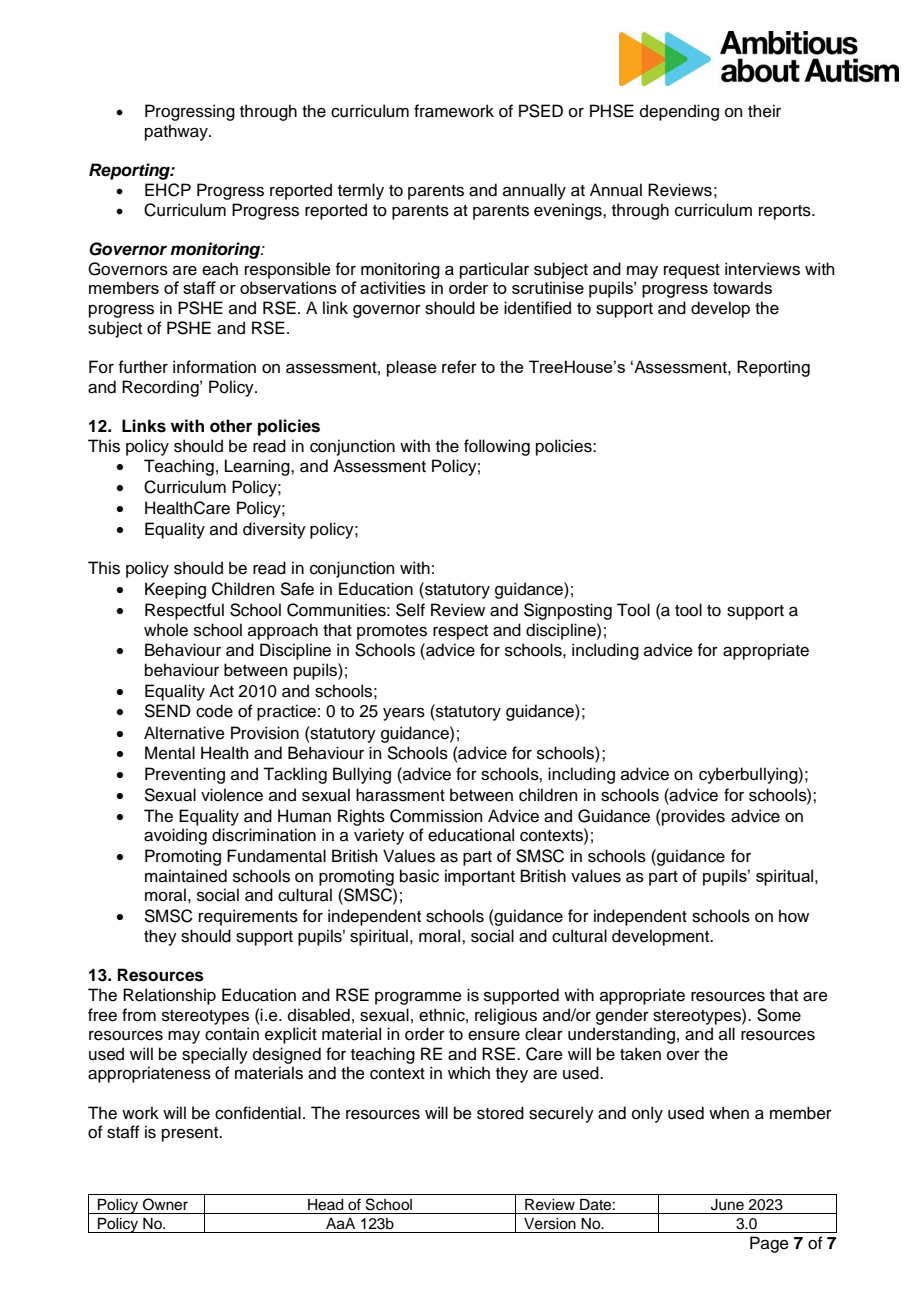  What do you see at coordinates (177, 132) in the screenshot?
I see `pathway` at bounding box center [177, 132].
